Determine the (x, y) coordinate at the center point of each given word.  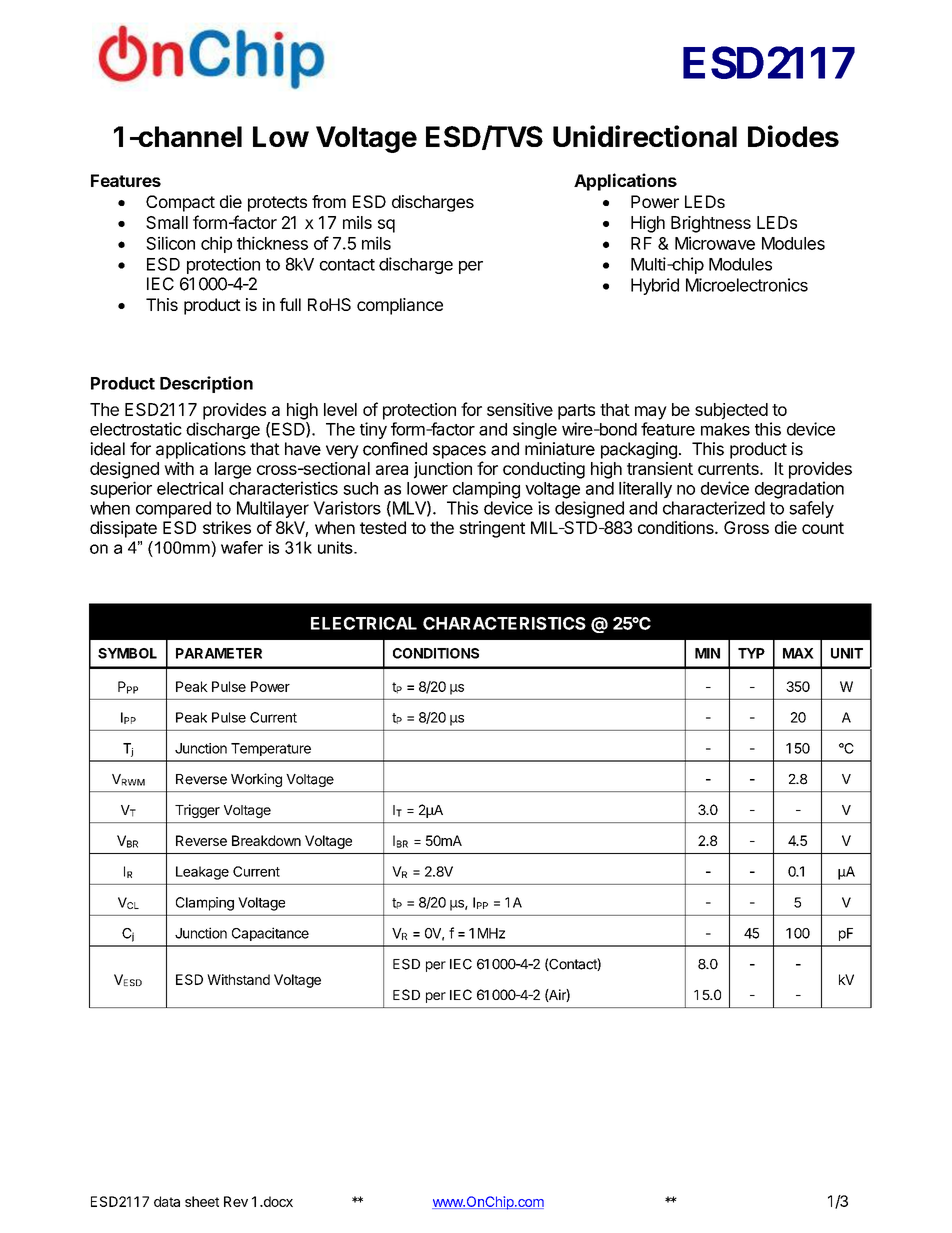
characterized (714, 508)
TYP (751, 653)
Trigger (197, 811)
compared (173, 509)
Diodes (793, 136)
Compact (180, 203)
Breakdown (266, 840)
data (167, 1201)
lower (427, 488)
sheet (202, 1201)
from (329, 201)
